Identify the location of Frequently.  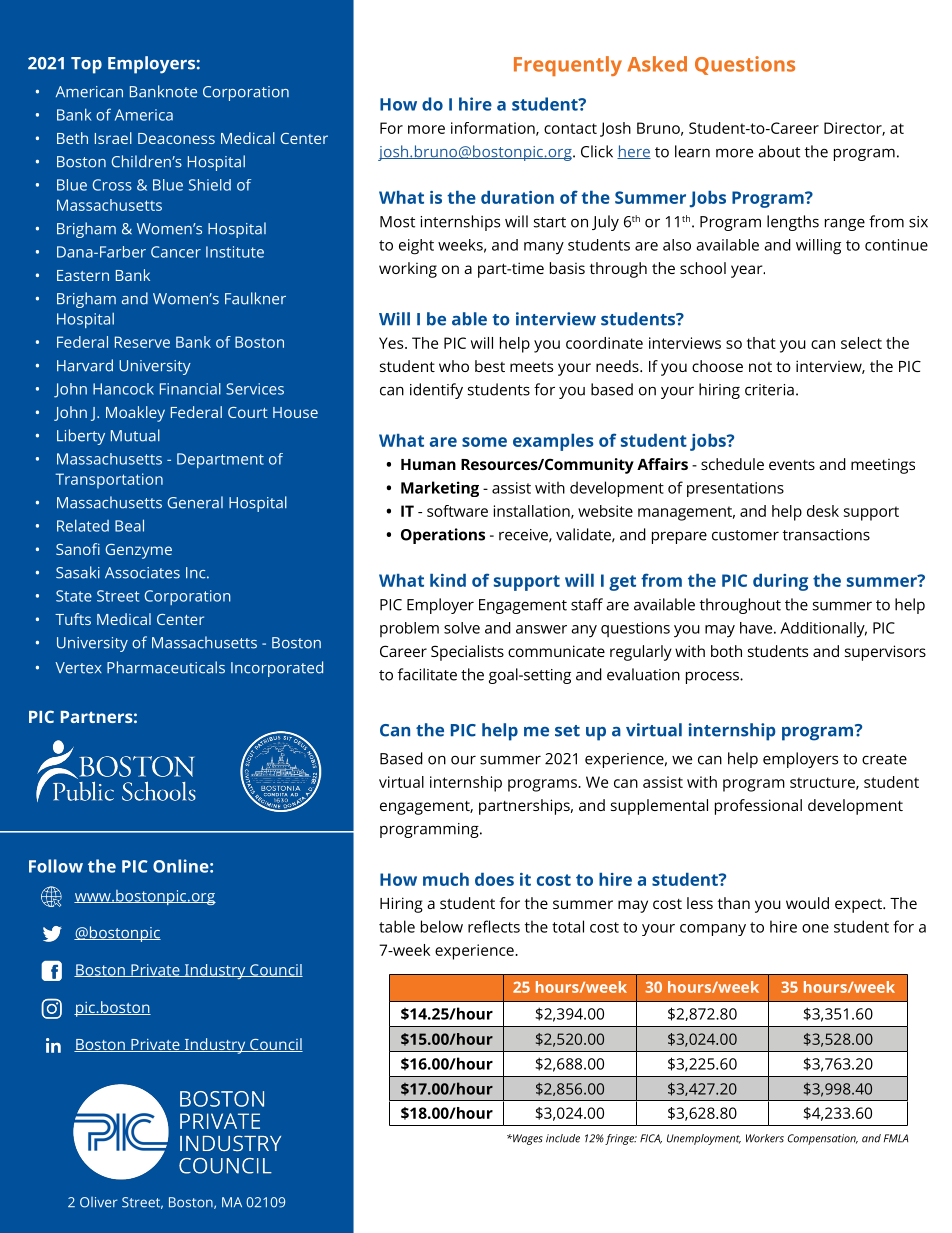
(568, 66).
